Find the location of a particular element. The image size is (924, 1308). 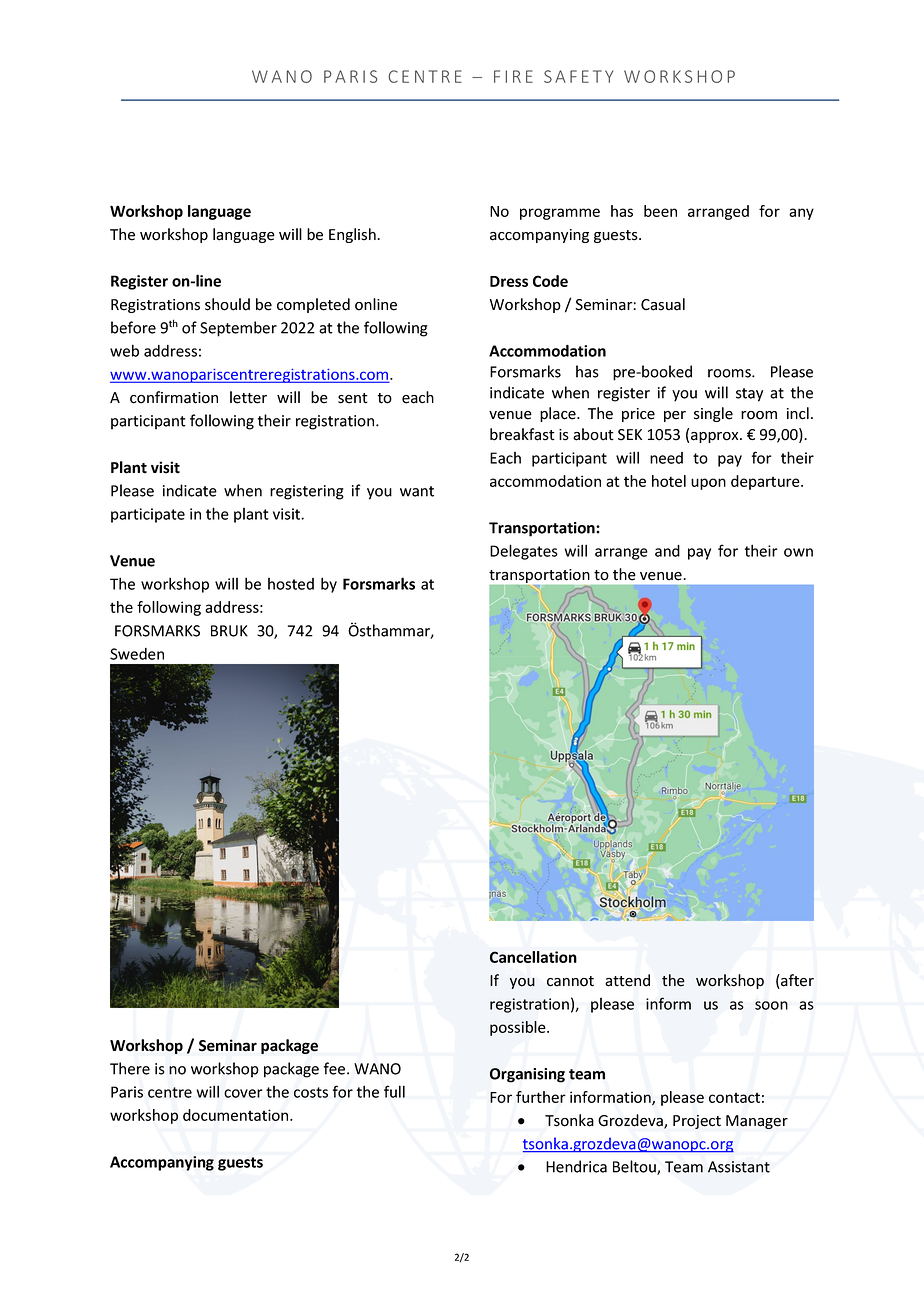

documentation is located at coordinates (237, 1115).
